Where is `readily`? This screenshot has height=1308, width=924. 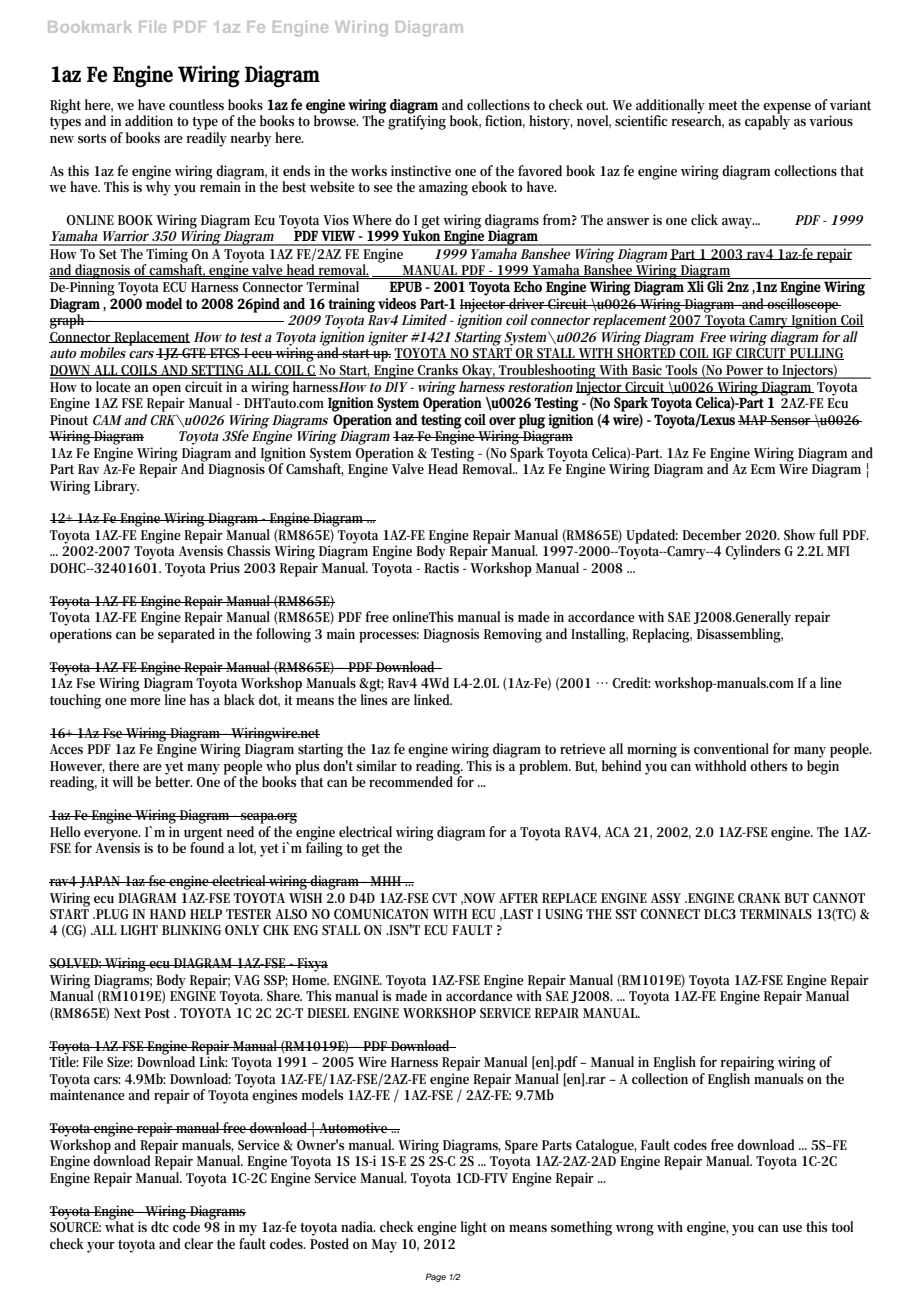
readily is located at coordinates (206, 138).
